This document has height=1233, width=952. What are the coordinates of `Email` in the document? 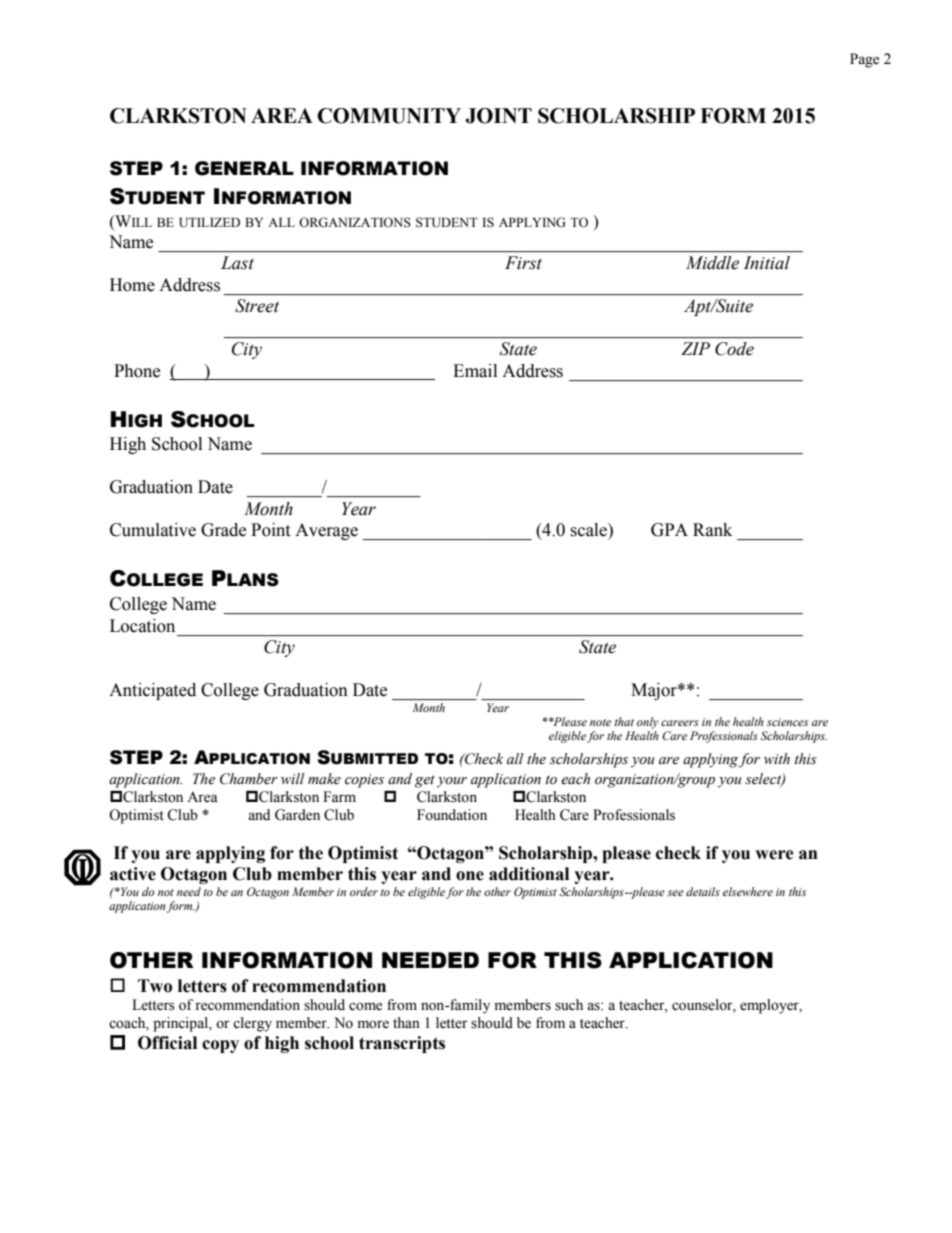 It's located at (475, 371).
